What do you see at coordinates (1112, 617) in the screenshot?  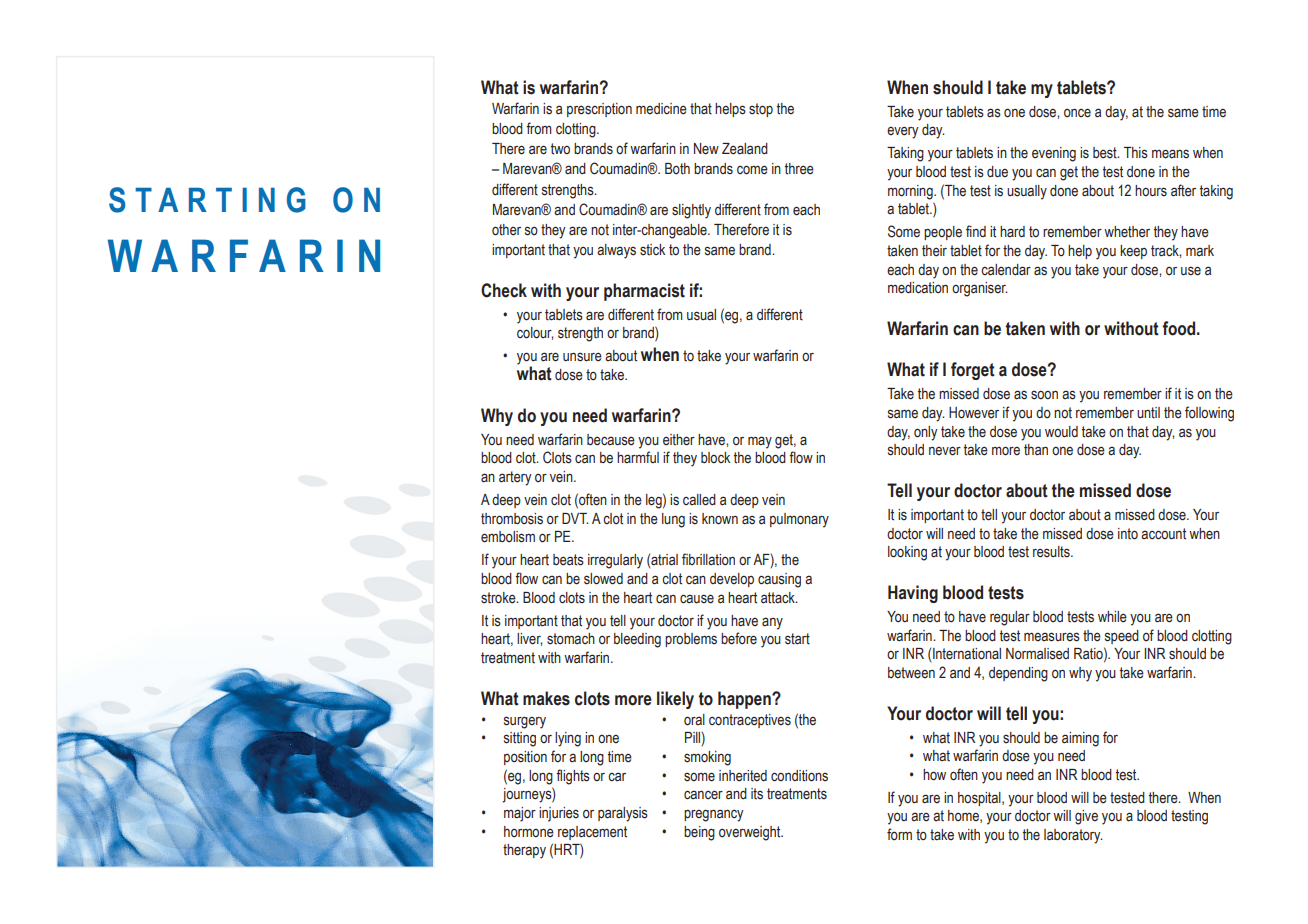 I see `while` at bounding box center [1112, 617].
